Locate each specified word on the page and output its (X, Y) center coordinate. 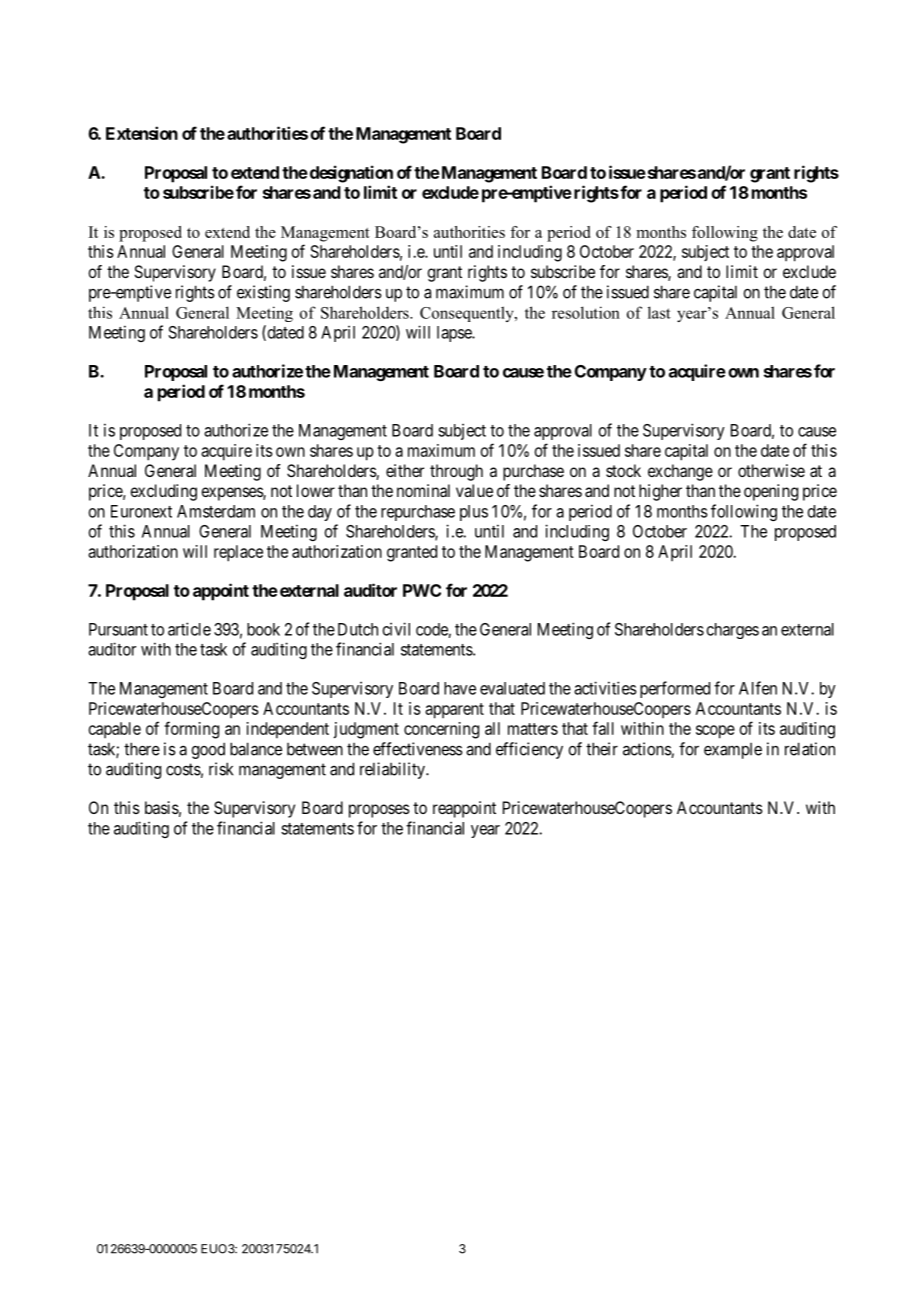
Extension (142, 133)
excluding (163, 492)
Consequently (468, 314)
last (659, 312)
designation (350, 174)
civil (396, 629)
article (189, 629)
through (456, 472)
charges (733, 631)
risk (221, 769)
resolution (586, 312)
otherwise (771, 470)
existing (263, 293)
